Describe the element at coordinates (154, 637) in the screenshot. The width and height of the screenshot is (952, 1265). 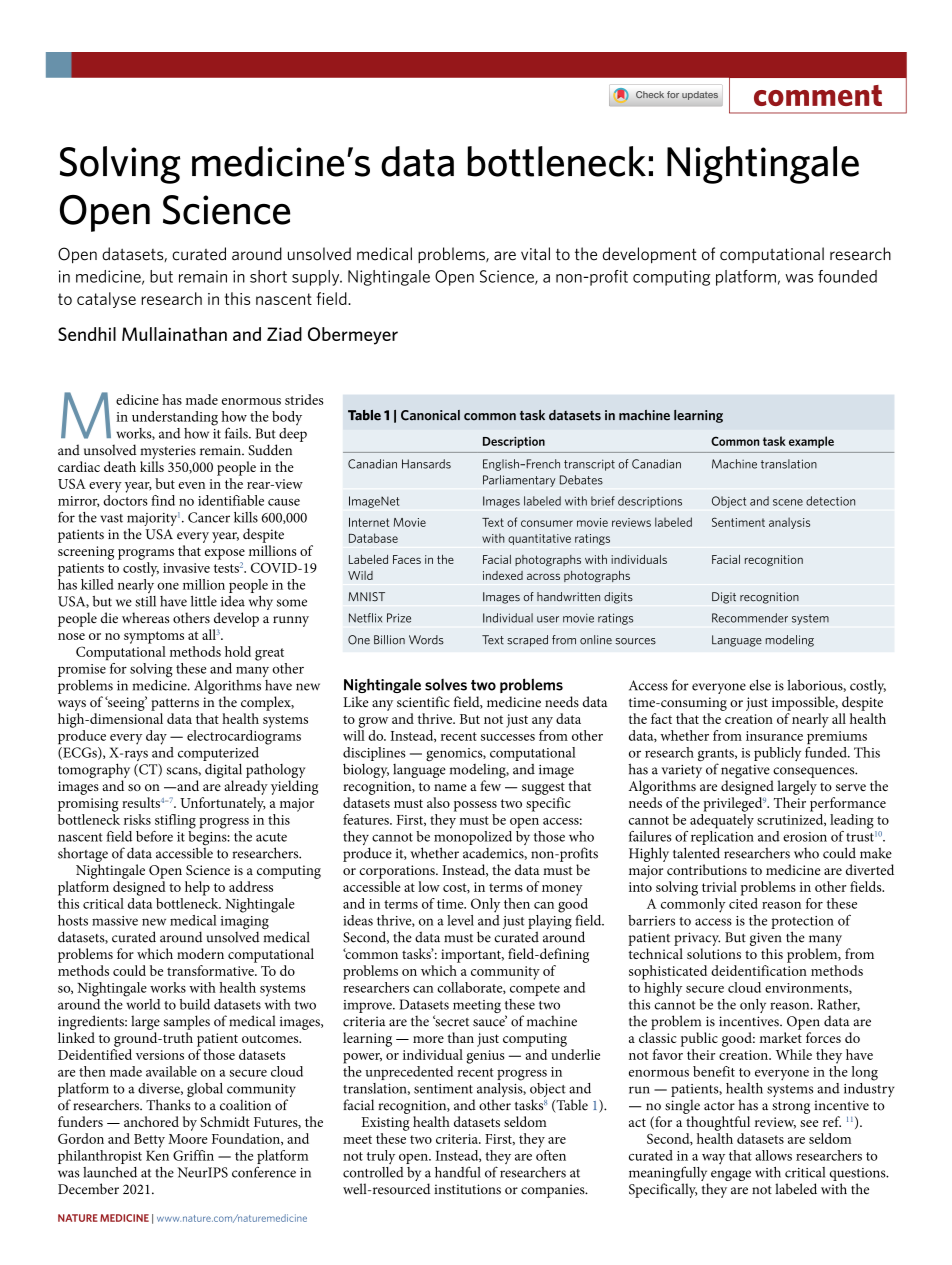
I see `symptoms` at that location.
